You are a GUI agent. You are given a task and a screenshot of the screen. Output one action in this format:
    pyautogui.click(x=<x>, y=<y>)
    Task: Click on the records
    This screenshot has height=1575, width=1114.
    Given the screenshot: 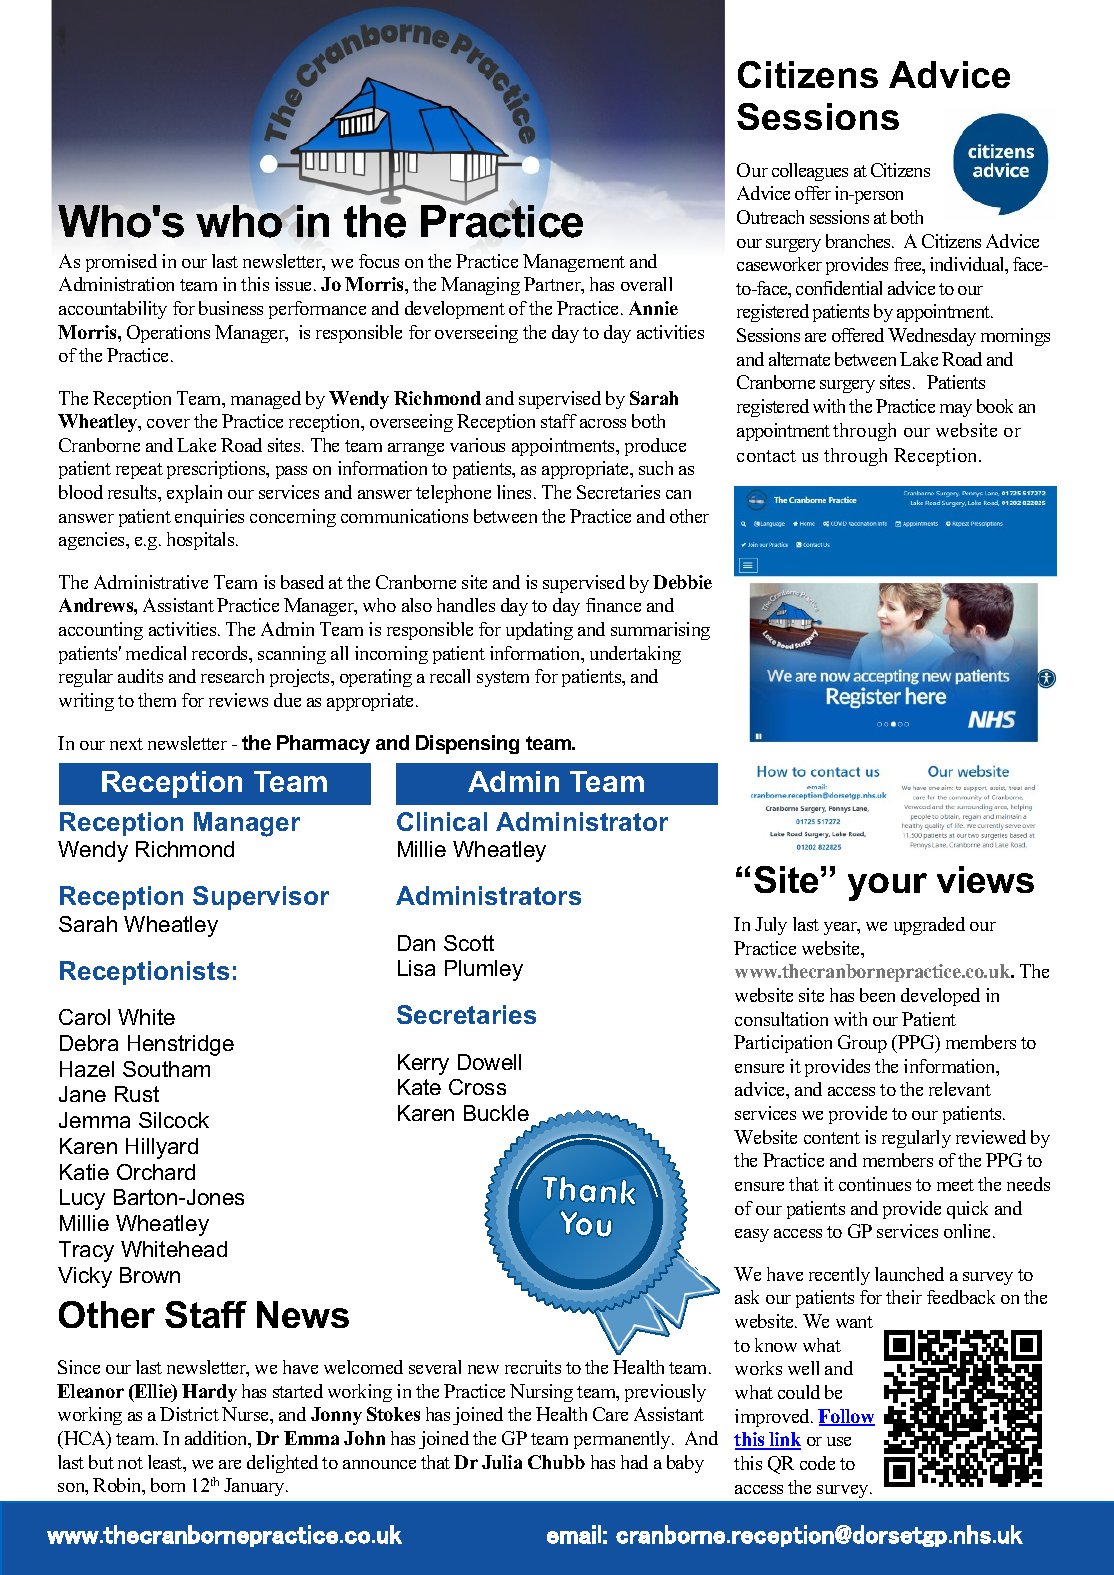 What is the action you would take?
    pyautogui.click(x=221, y=654)
